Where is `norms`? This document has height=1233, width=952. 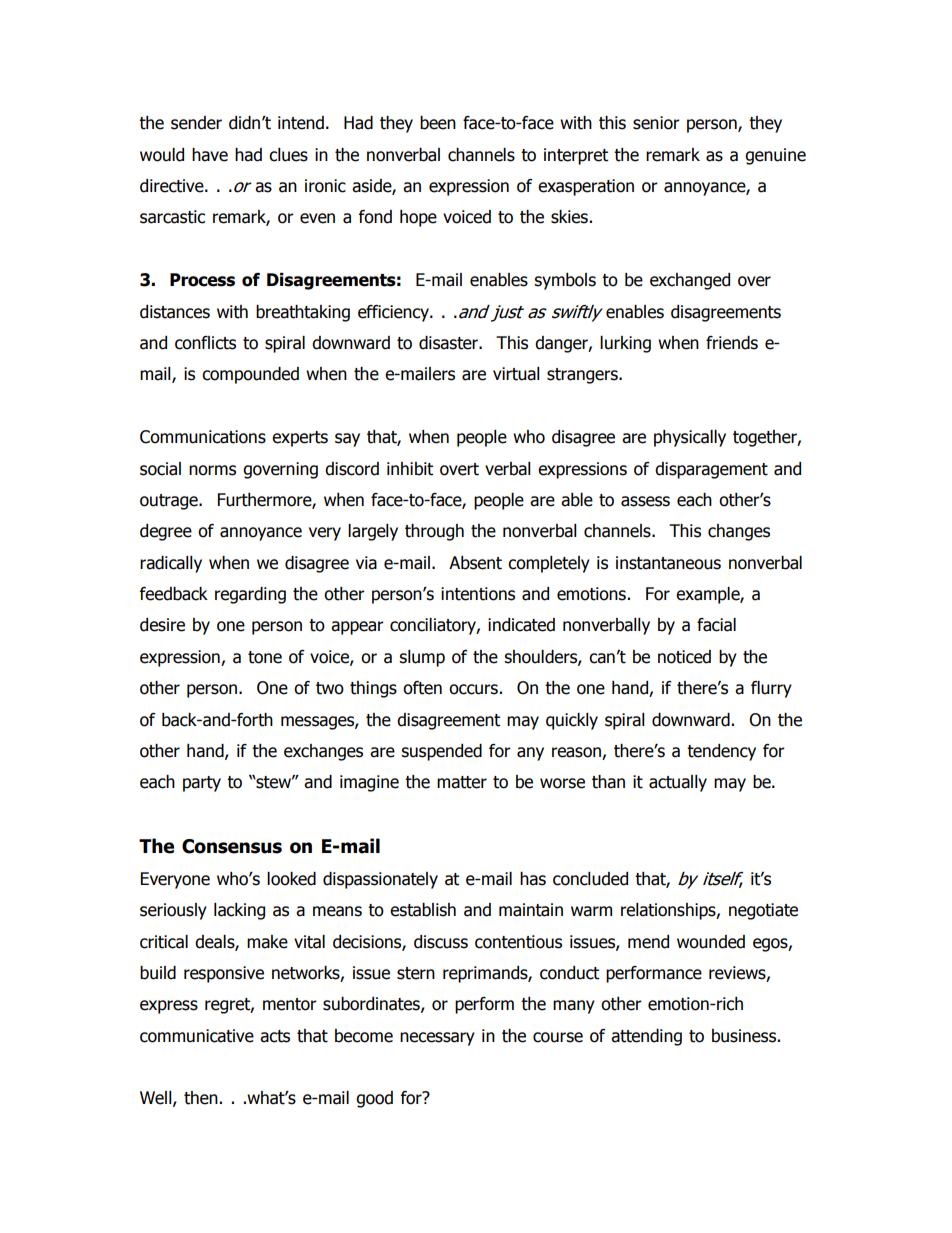
norms is located at coordinates (212, 470).
